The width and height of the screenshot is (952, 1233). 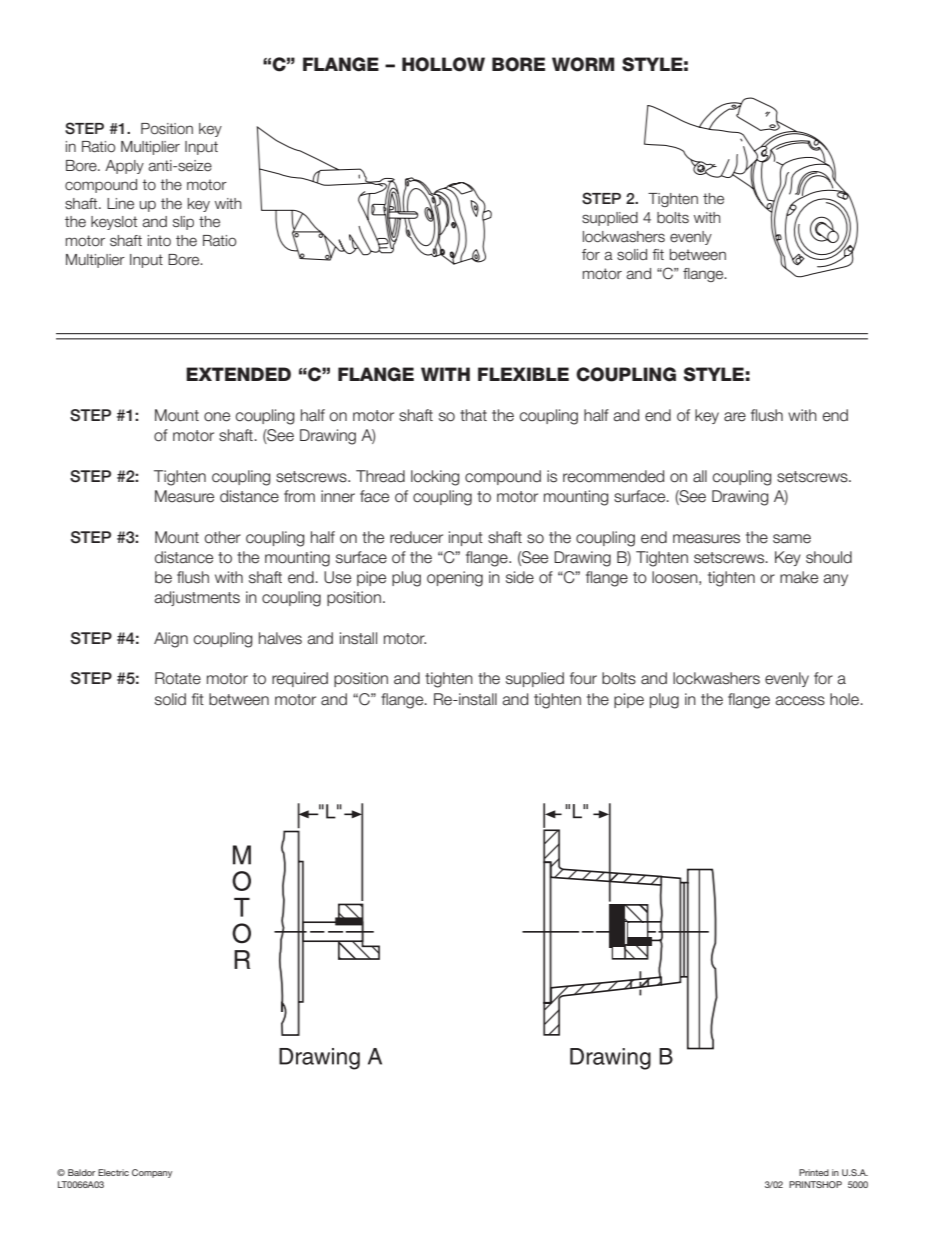 I want to click on four, so click(x=583, y=678).
